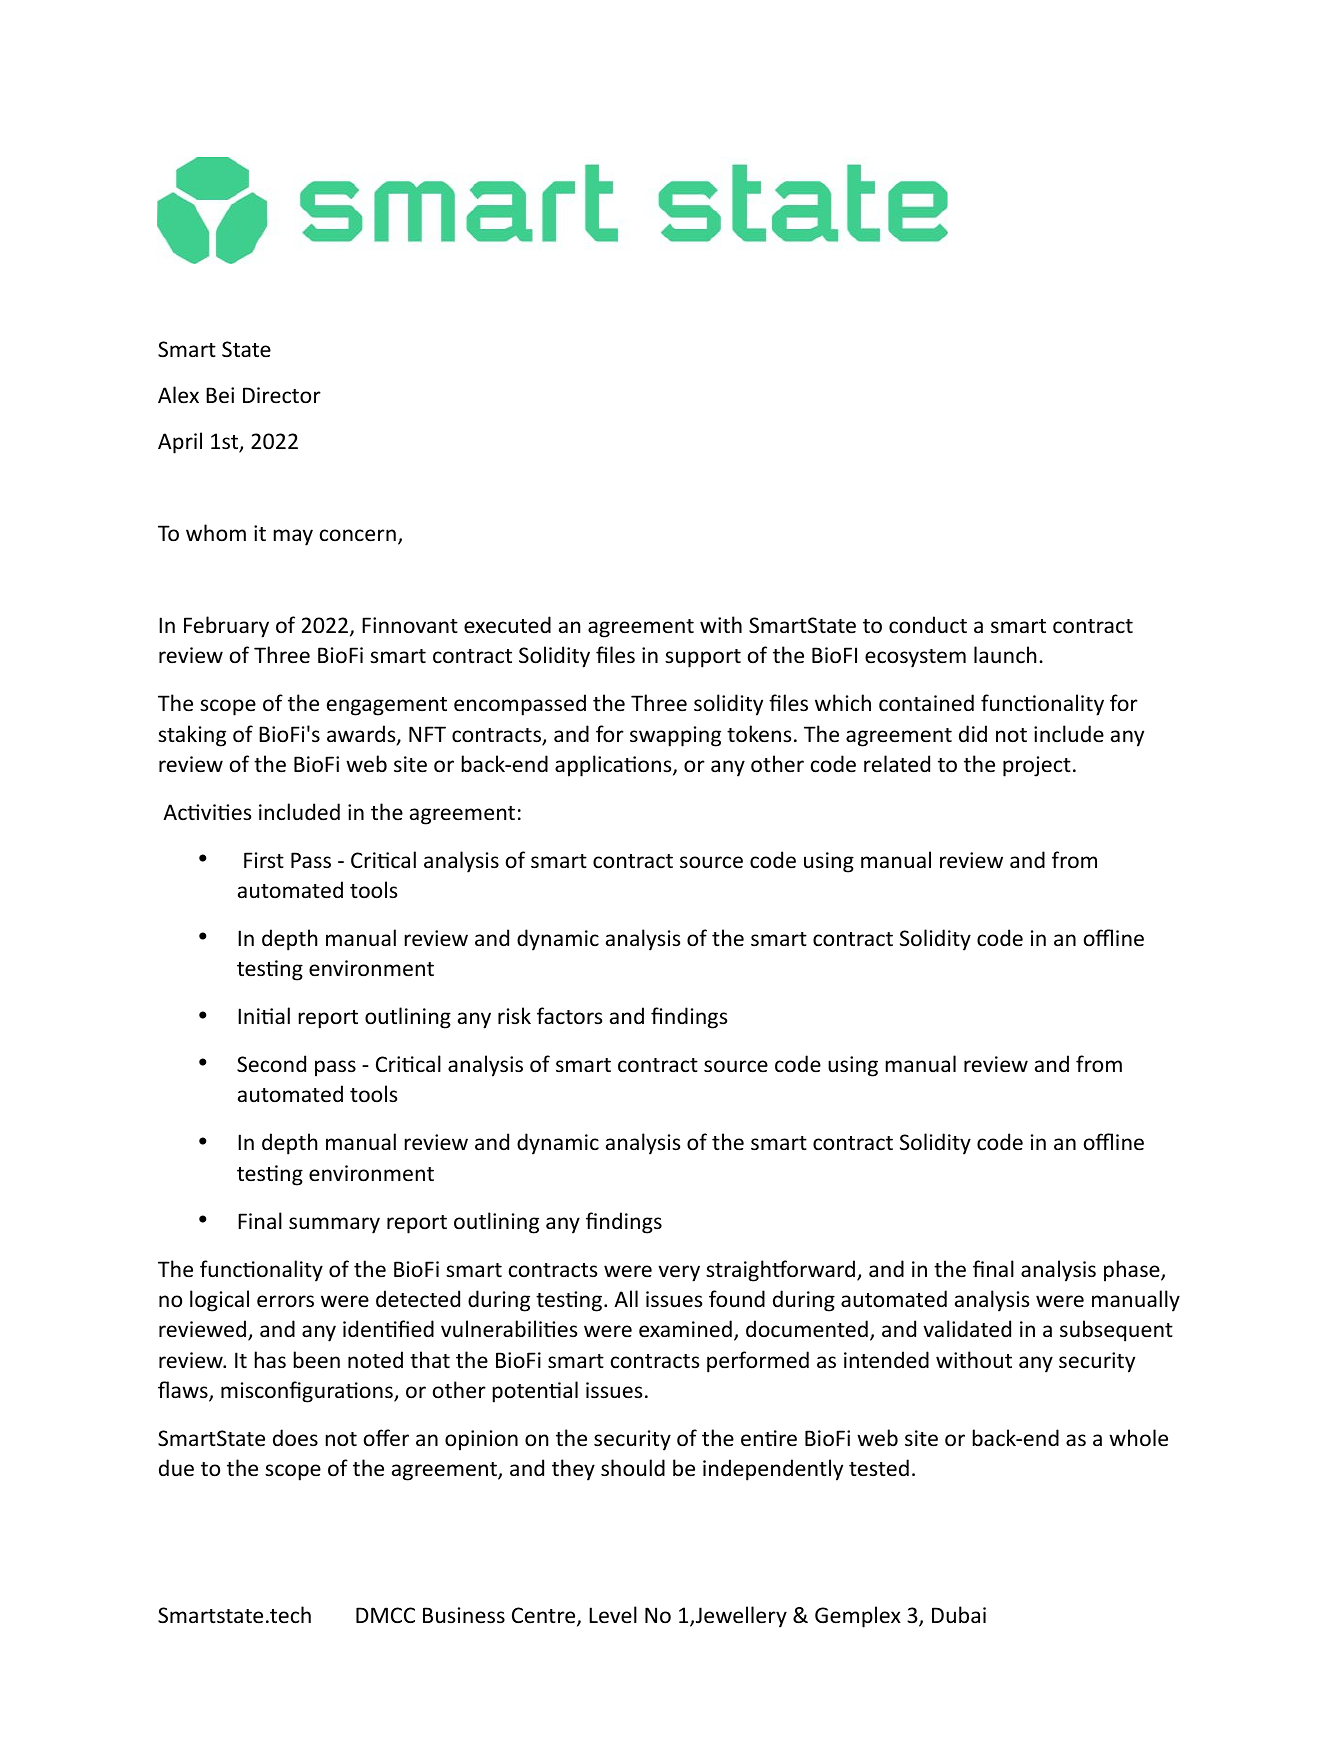 The height and width of the page is (1737, 1342). I want to click on Second, so click(271, 1064).
